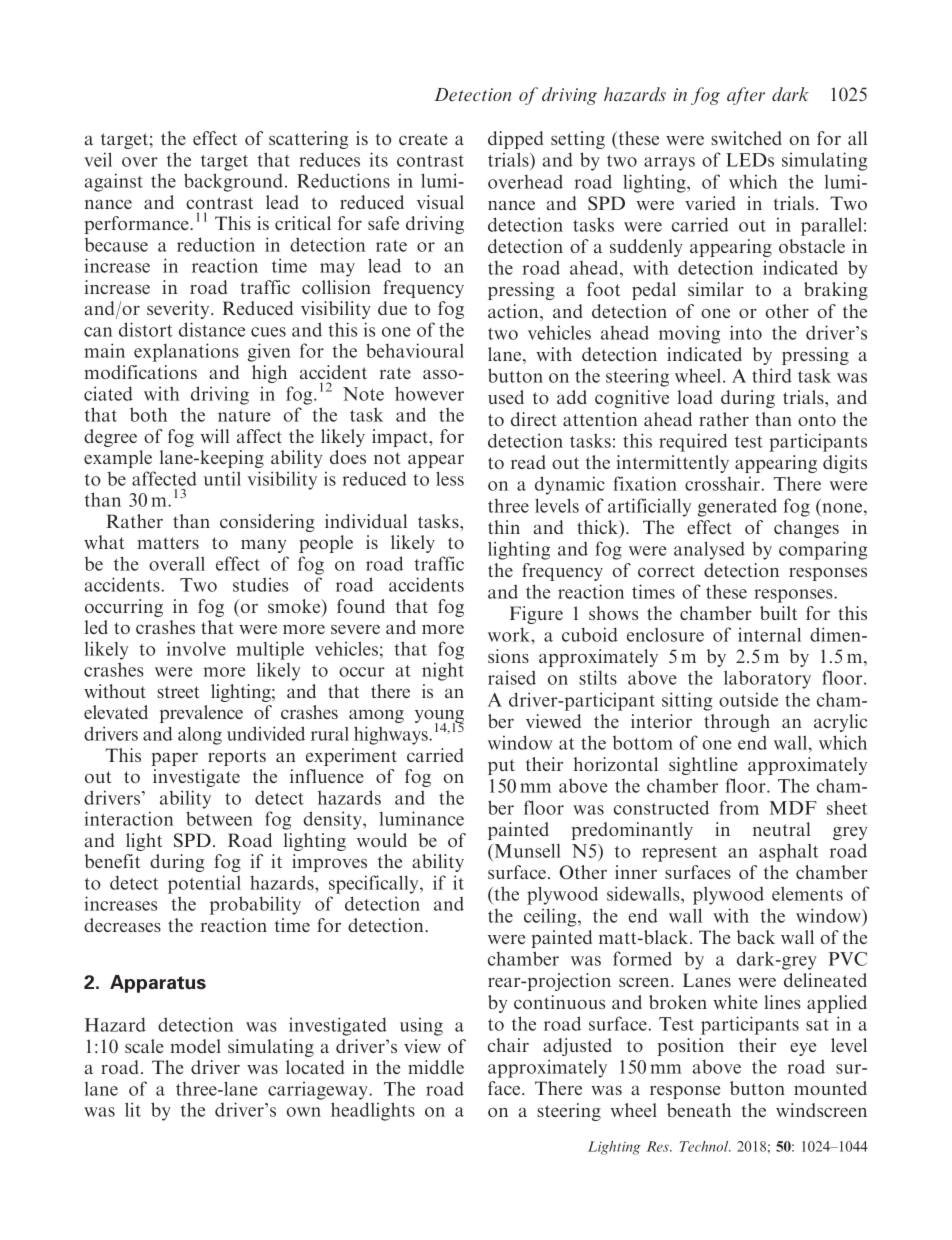  I want to click on model, so click(195, 1046).
